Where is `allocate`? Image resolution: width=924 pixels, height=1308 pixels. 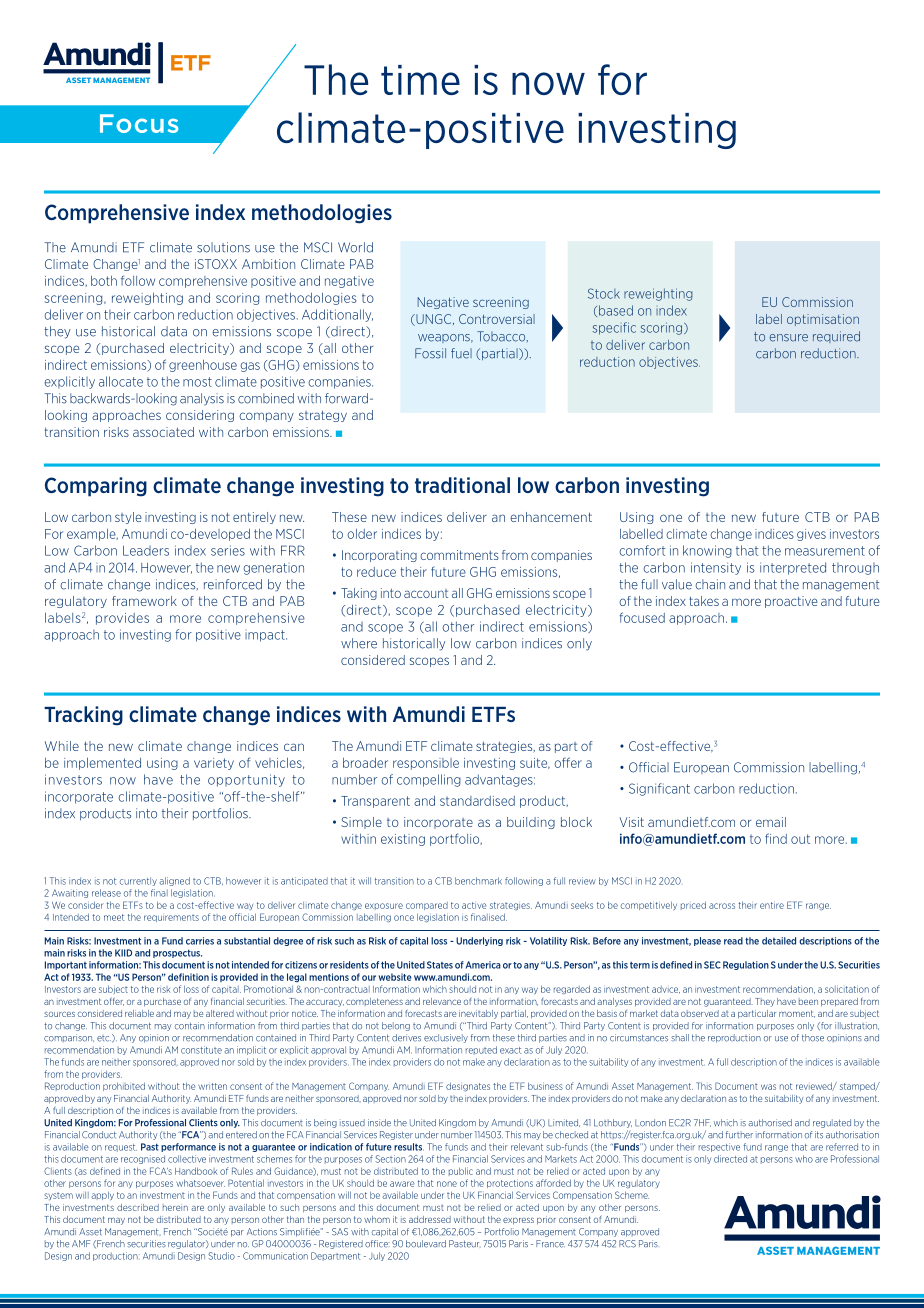 allocate is located at coordinates (121, 381).
